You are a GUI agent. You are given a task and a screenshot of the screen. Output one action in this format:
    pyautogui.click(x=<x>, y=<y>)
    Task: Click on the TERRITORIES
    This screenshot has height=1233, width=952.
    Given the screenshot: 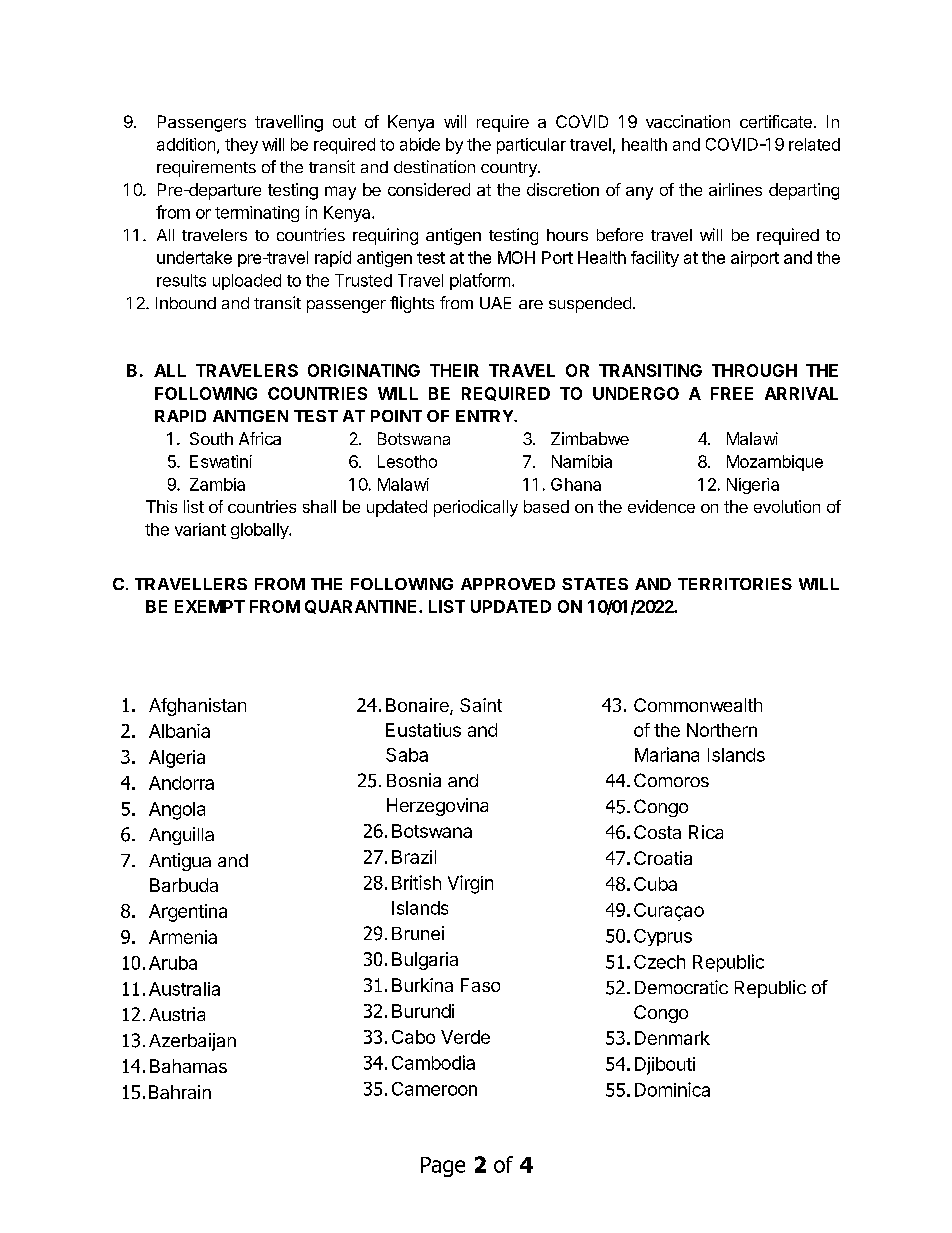 What is the action you would take?
    pyautogui.click(x=735, y=584)
